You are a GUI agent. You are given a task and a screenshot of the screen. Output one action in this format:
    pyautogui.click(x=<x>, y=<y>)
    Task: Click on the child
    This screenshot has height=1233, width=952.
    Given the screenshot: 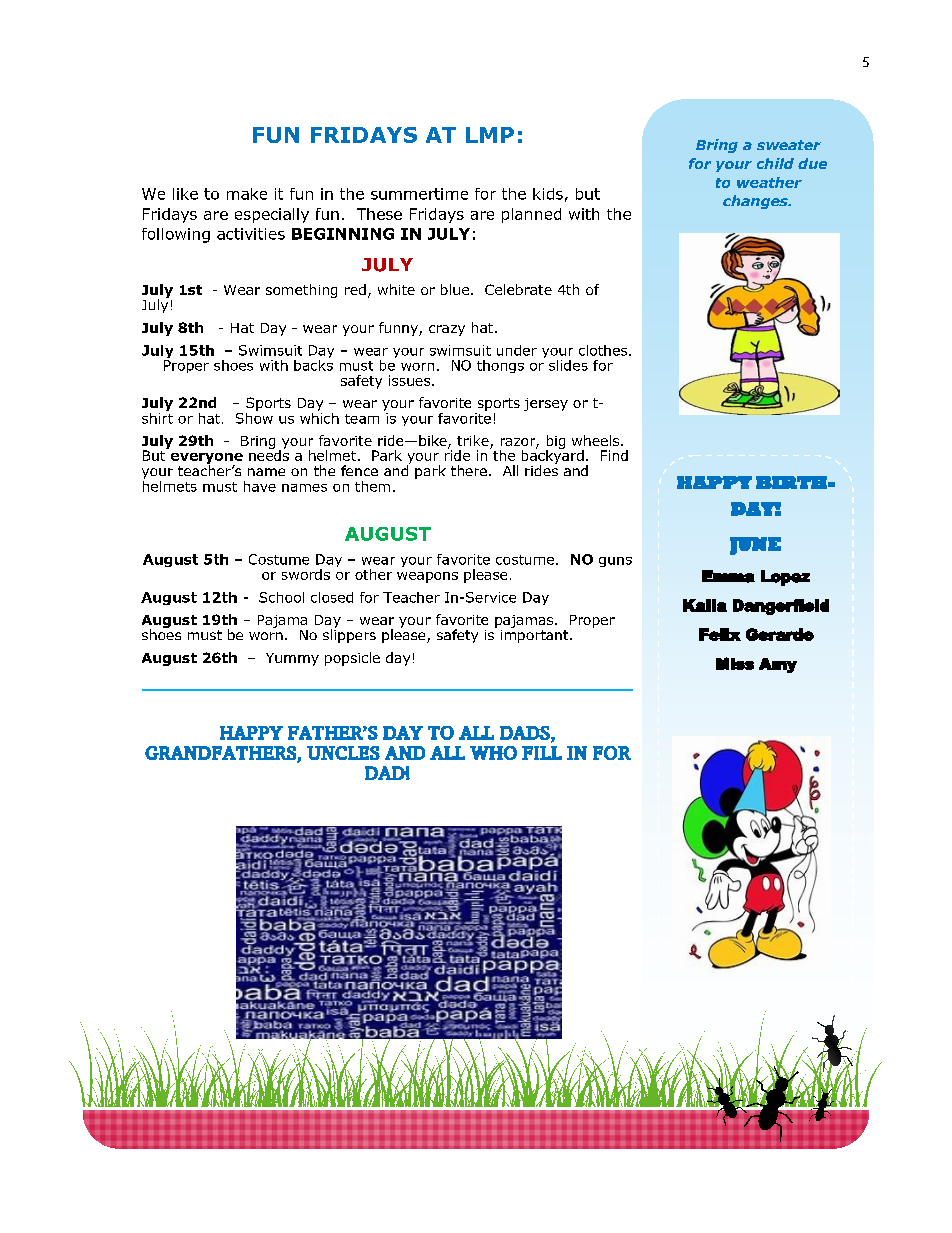 What is the action you would take?
    pyautogui.click(x=775, y=163)
